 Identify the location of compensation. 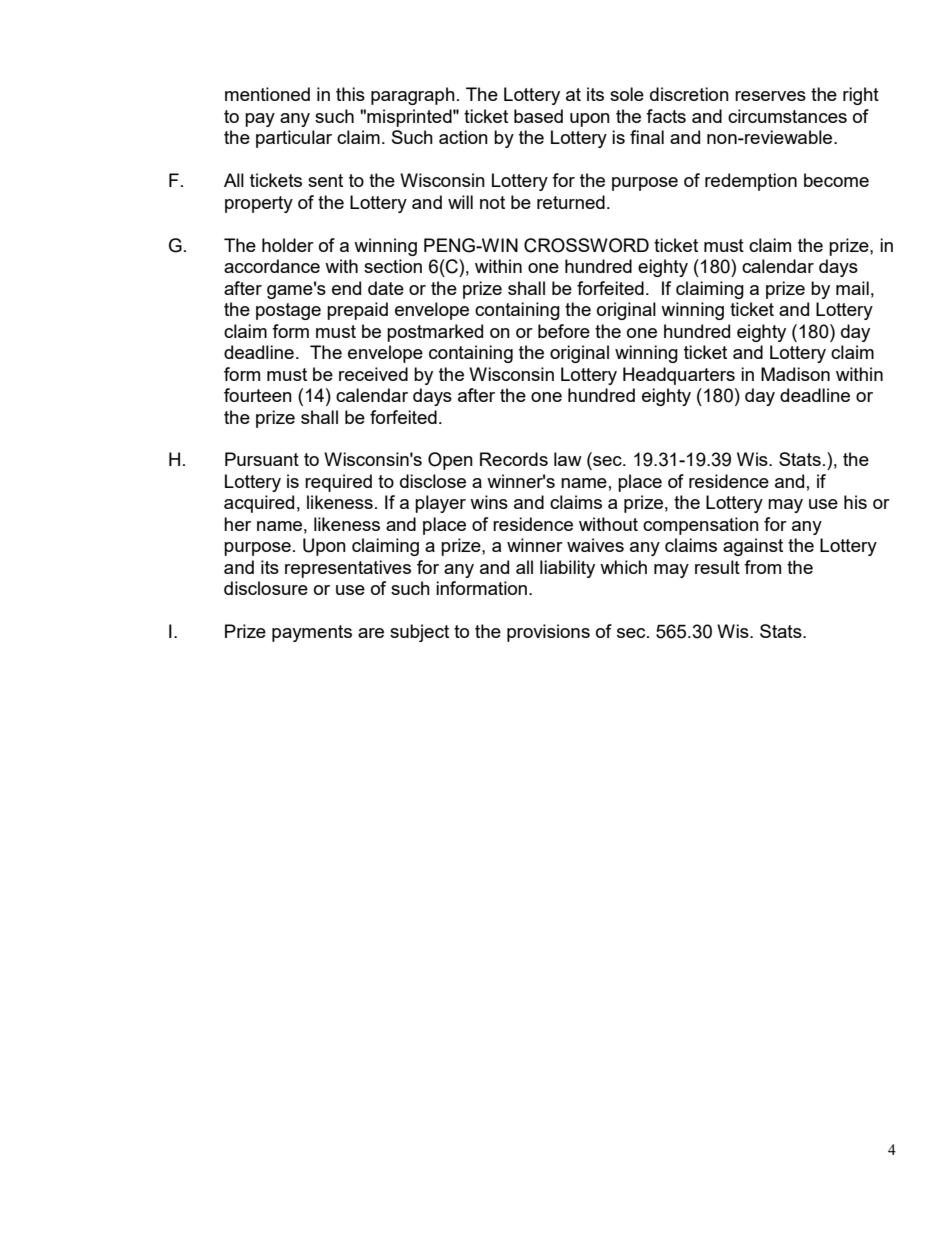
(701, 526).
